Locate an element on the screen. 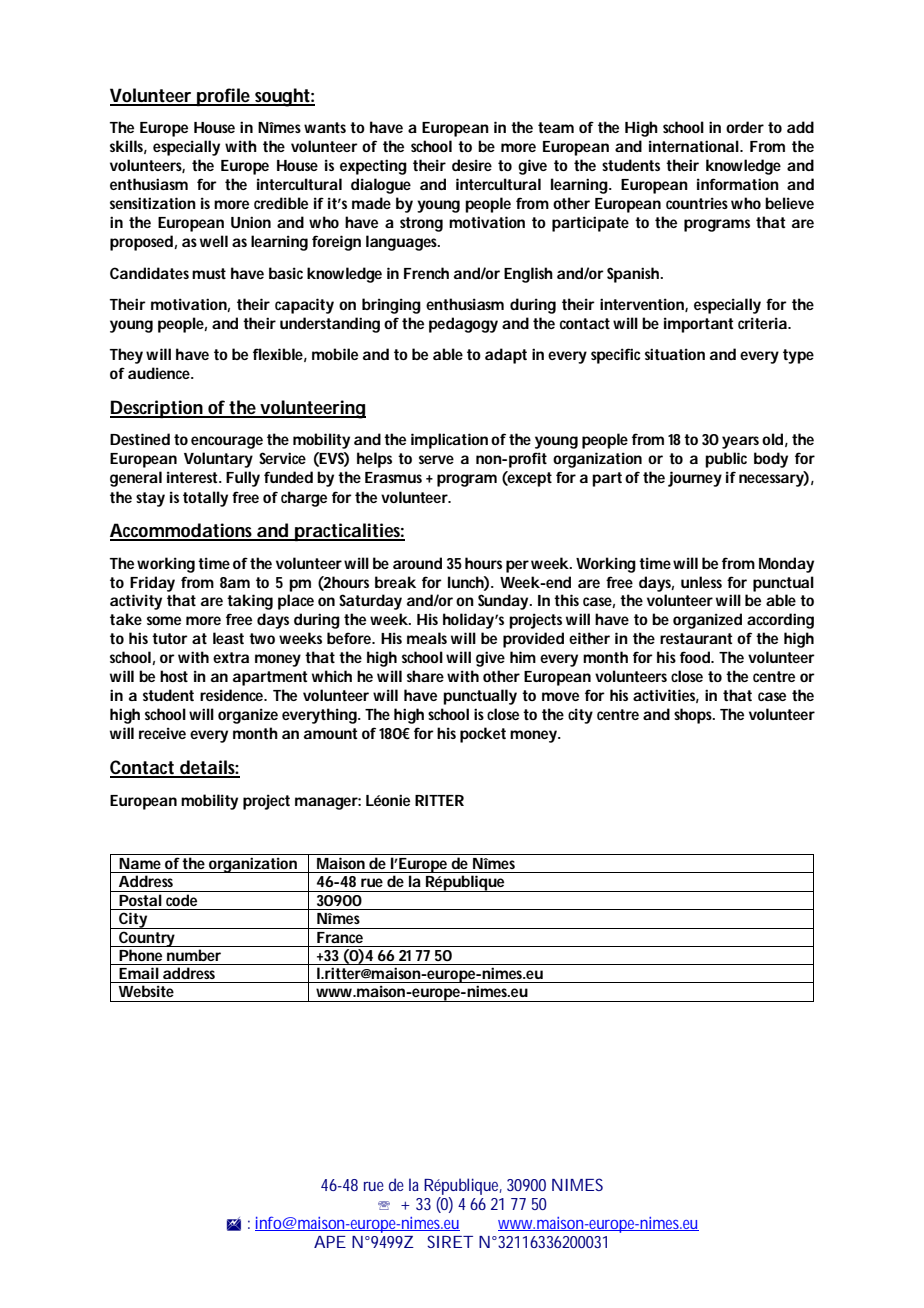 This screenshot has height=1308, width=924. amount is located at coordinates (331, 733).
